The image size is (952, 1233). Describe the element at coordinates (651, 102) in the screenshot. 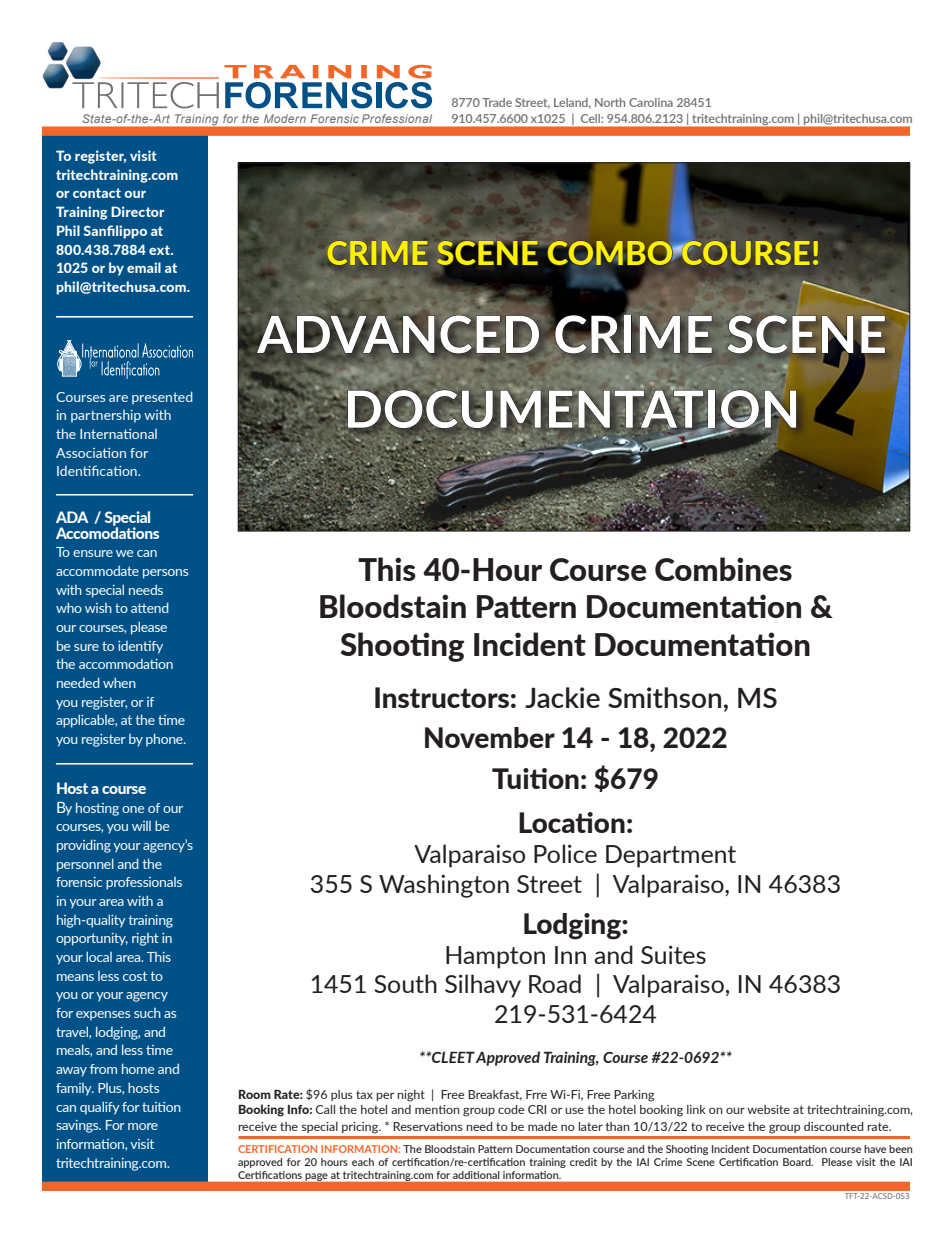

I see `Carolina` at that location.
